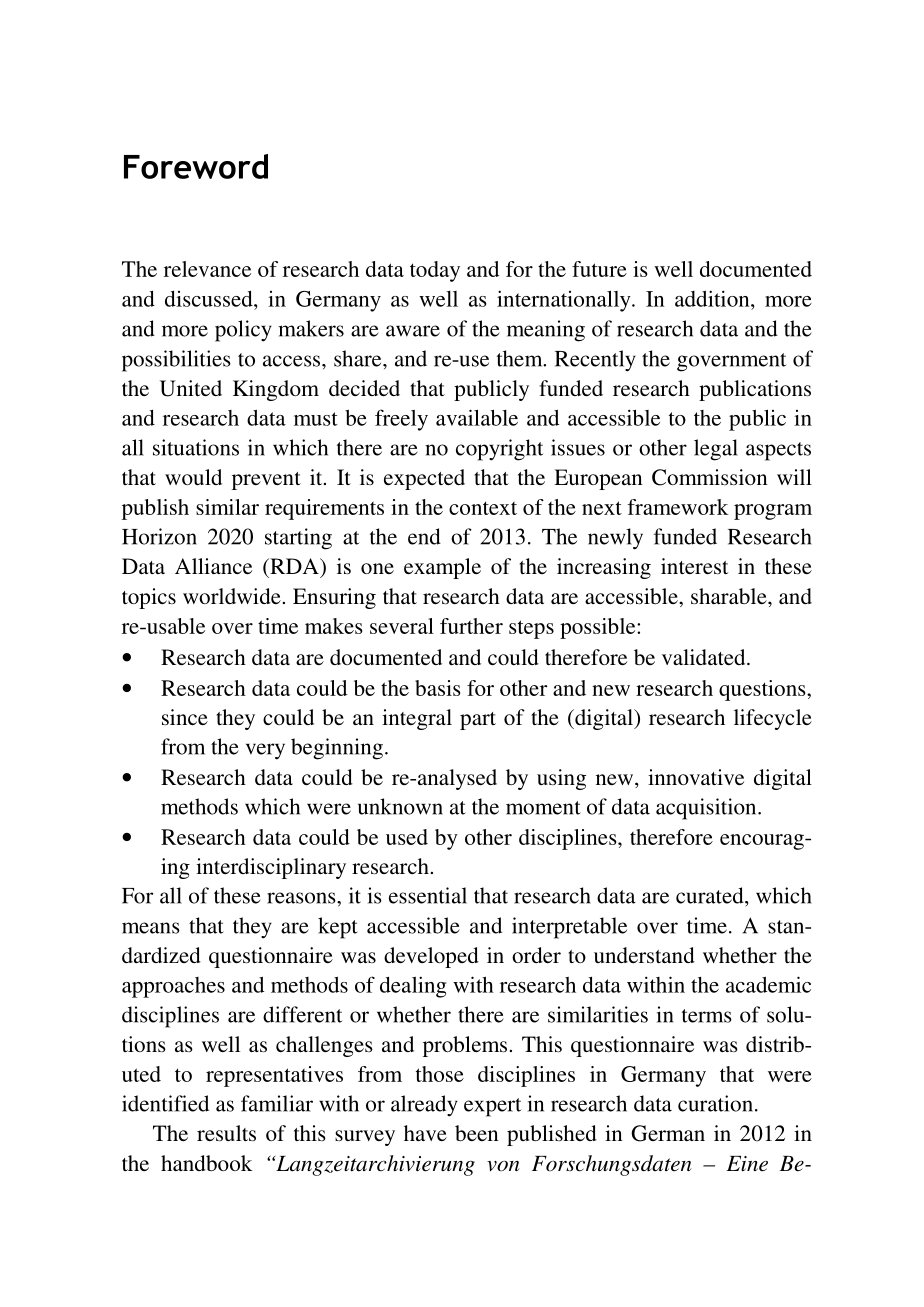 The width and height of the screenshot is (924, 1307). Describe the element at coordinates (196, 166) in the screenshot. I see `Foreword` at that location.
